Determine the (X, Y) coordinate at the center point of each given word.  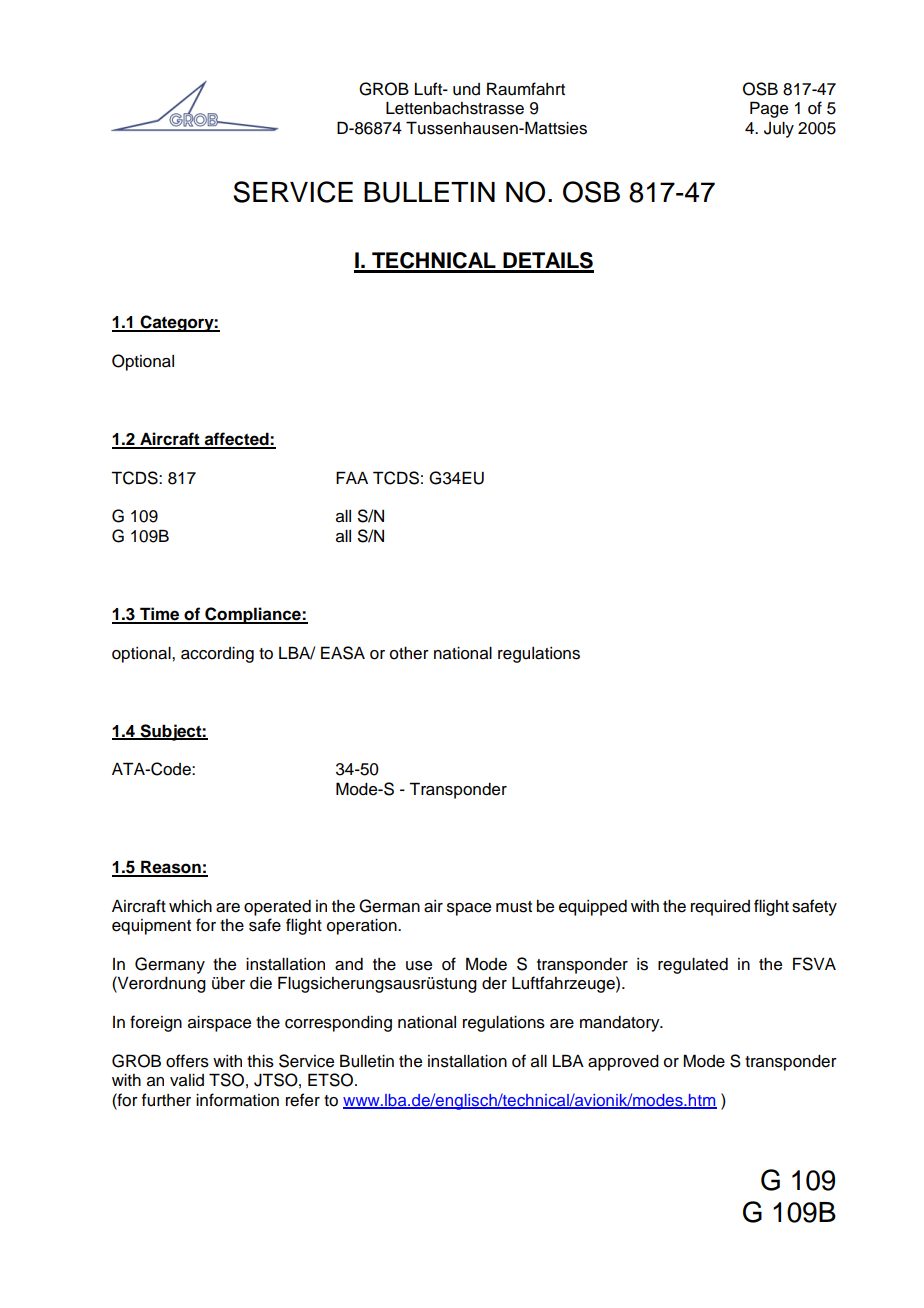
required (720, 908)
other (409, 653)
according (217, 655)
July (779, 130)
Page (769, 109)
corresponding (338, 1024)
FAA (352, 477)
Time (160, 615)
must (514, 907)
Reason (171, 868)
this (260, 1061)
